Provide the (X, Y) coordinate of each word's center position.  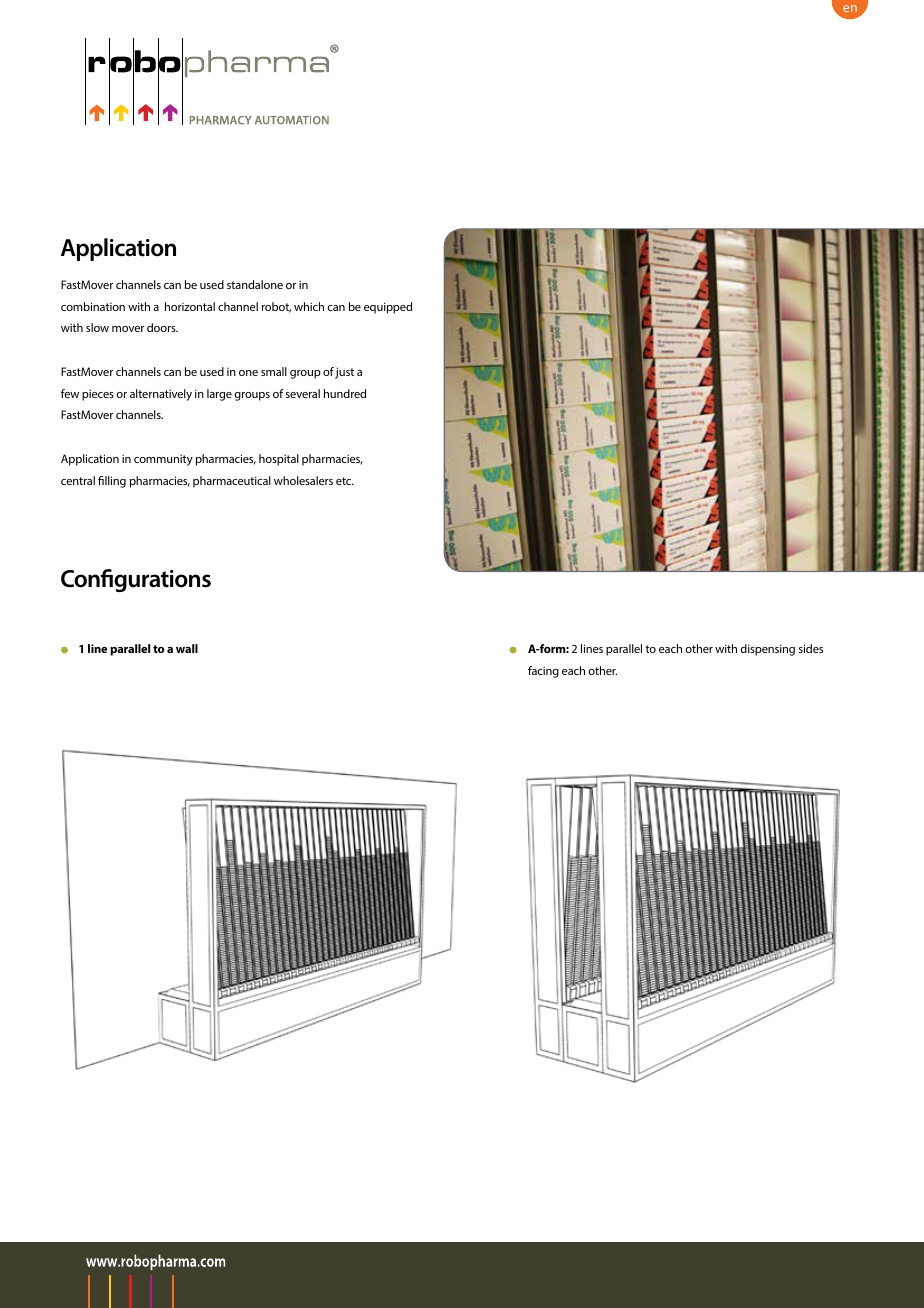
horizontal (190, 306)
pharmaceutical (232, 482)
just (344, 373)
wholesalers (303, 480)
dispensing (767, 650)
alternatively (161, 395)
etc (345, 481)
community (163, 460)
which (309, 306)
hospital (279, 460)
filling (112, 482)
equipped (388, 308)
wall (187, 648)
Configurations (136, 580)
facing (543, 672)
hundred (345, 393)
